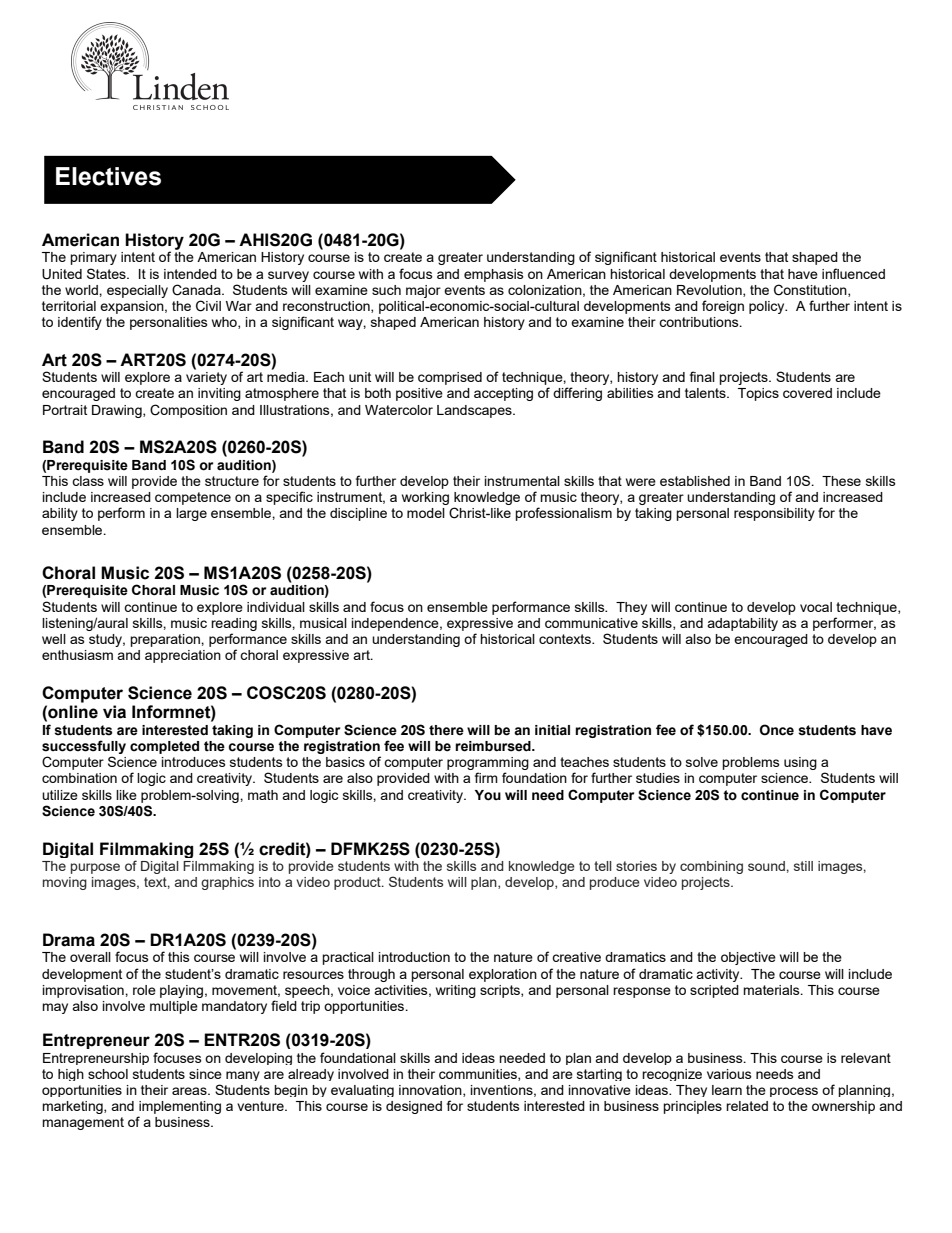  What do you see at coordinates (853, 273) in the page?
I see `influenced` at bounding box center [853, 273].
